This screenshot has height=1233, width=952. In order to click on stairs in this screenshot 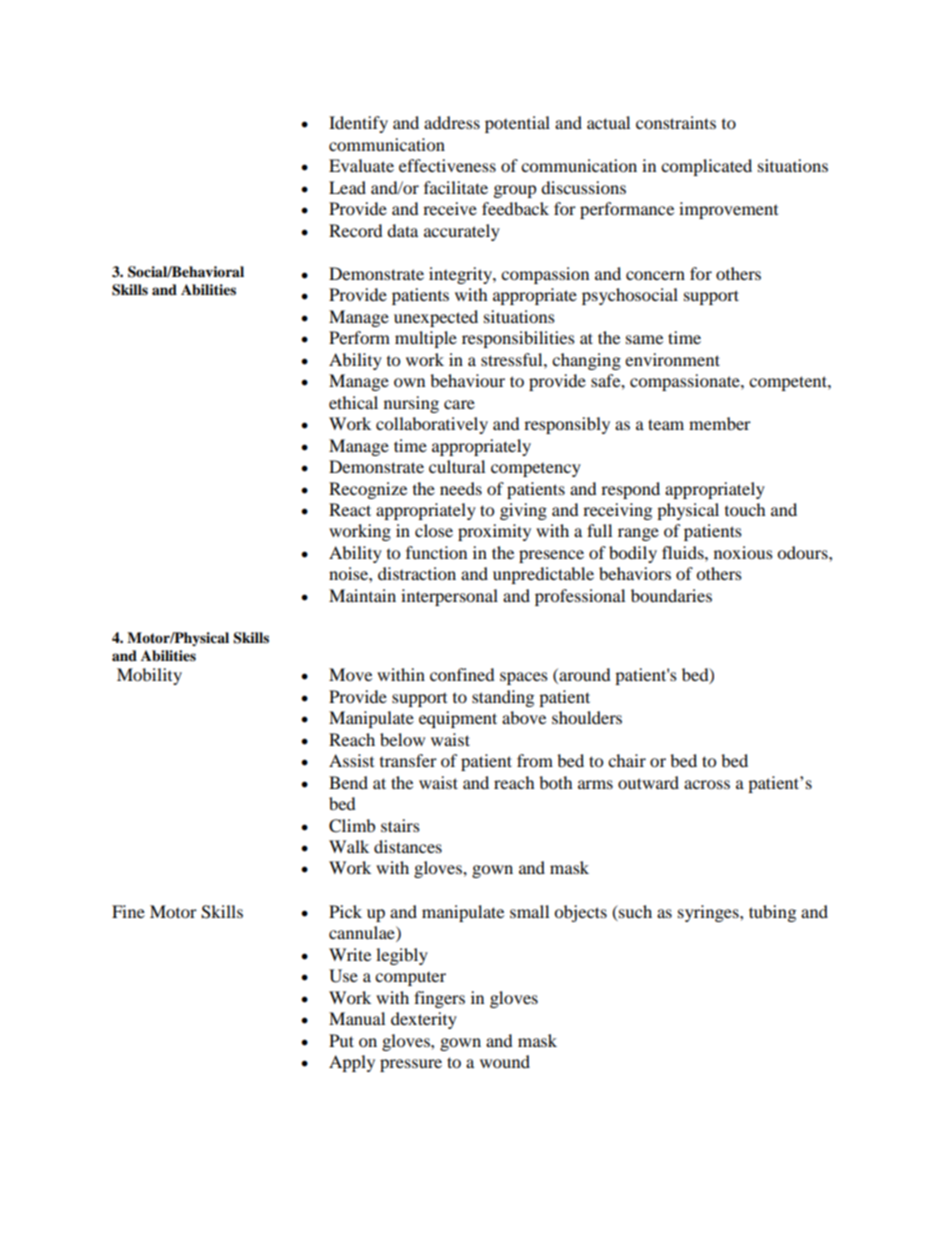, I will do `click(400, 825)`.
